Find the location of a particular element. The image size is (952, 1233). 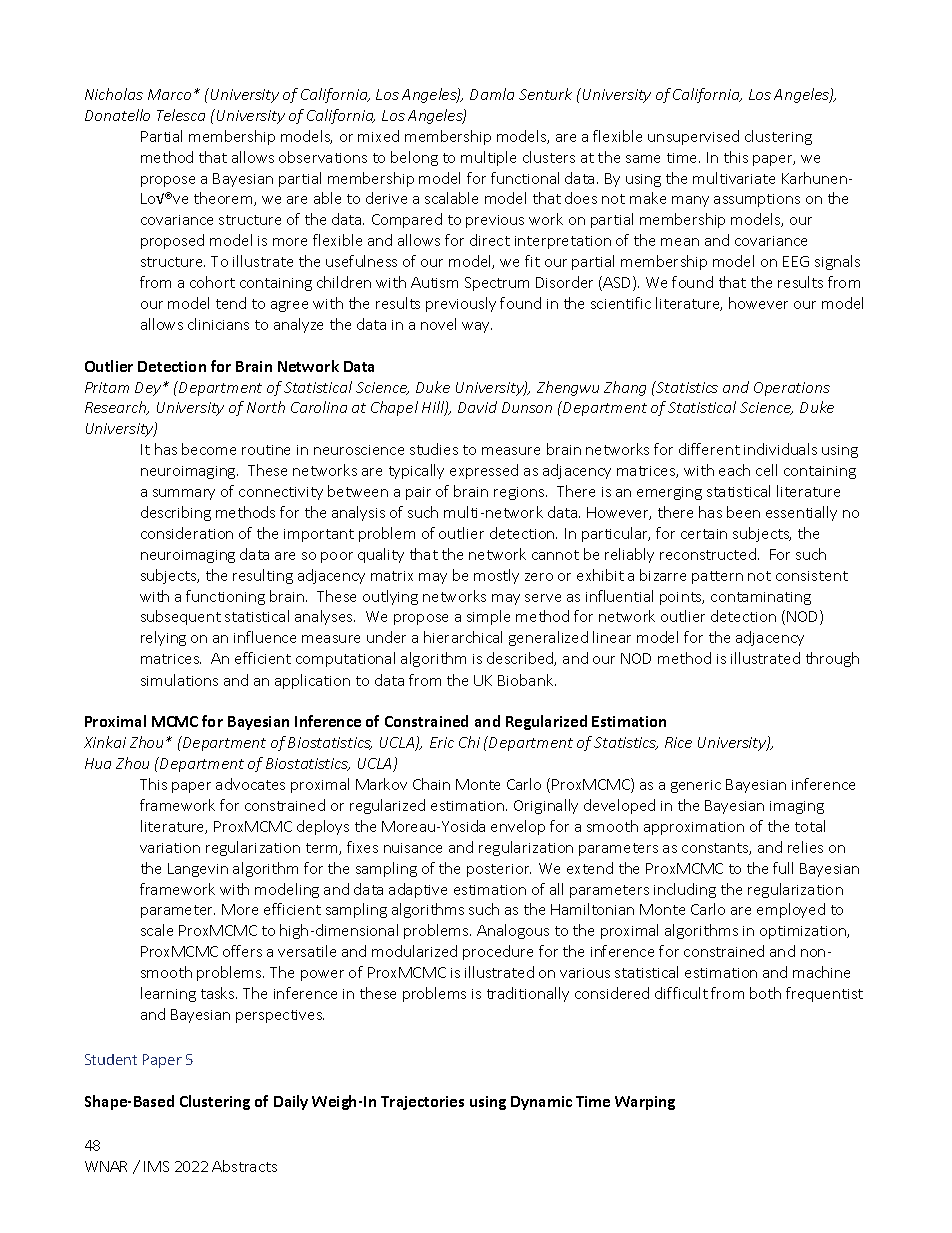

IMS is located at coordinates (156, 1166).
